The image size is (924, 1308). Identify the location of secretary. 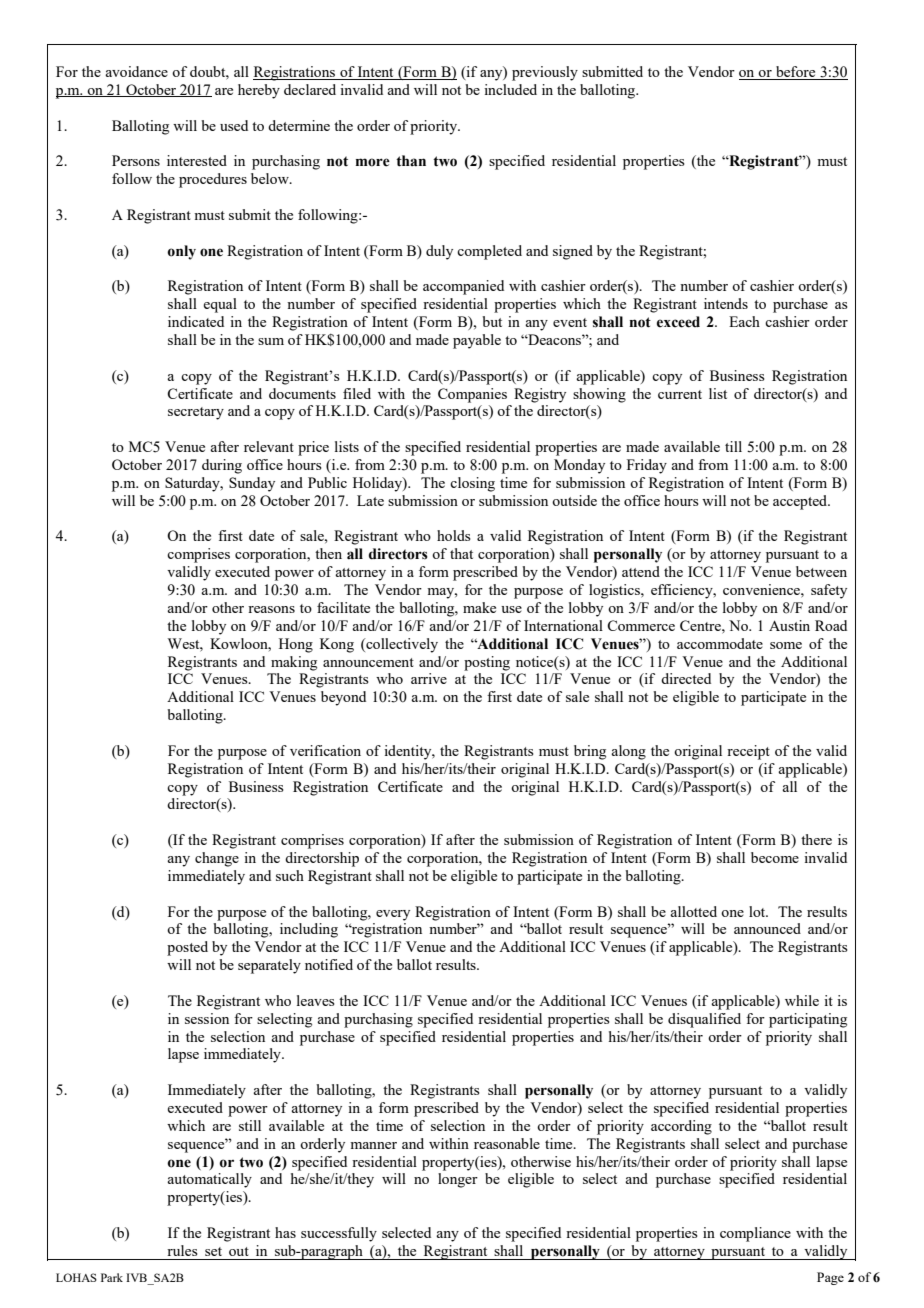
(196, 413).
